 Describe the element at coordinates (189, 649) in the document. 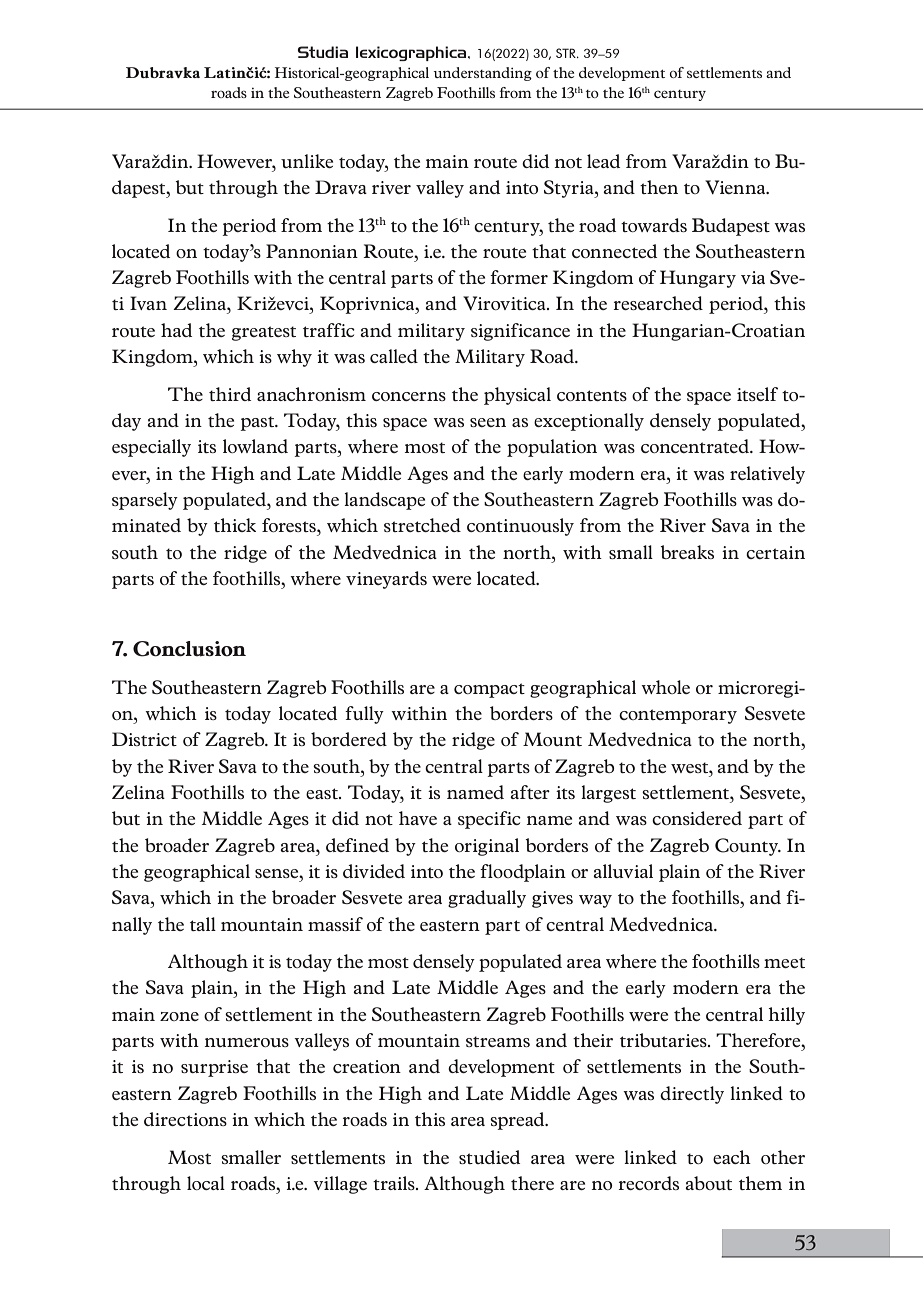

I see `Conclusion` at that location.
